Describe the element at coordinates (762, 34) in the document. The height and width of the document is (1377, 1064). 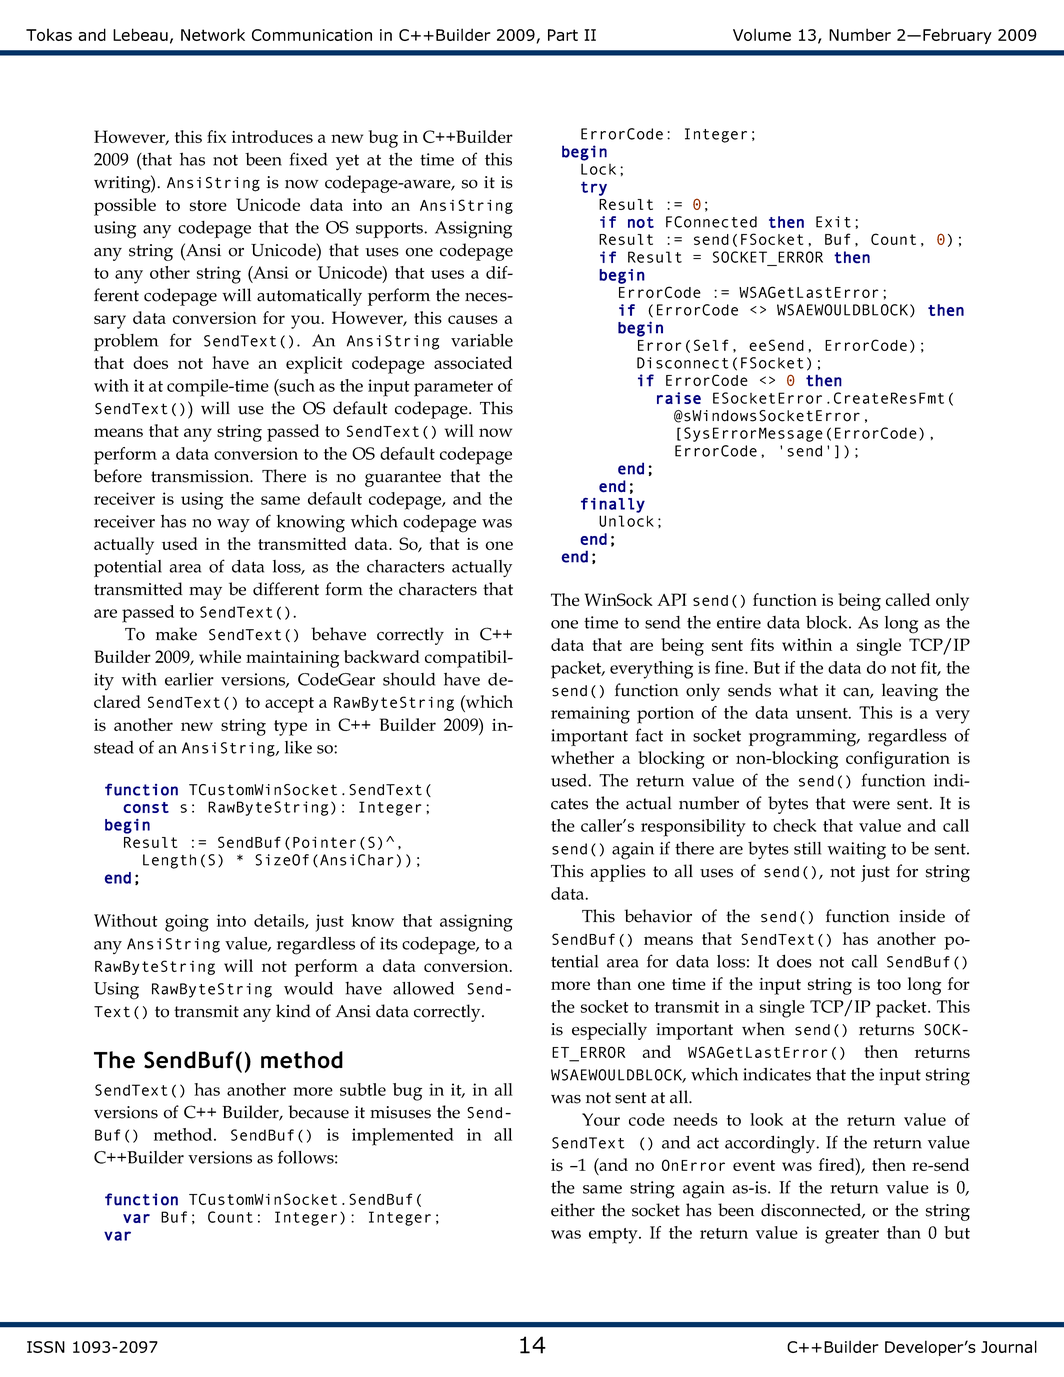
I see `Volume` at that location.
